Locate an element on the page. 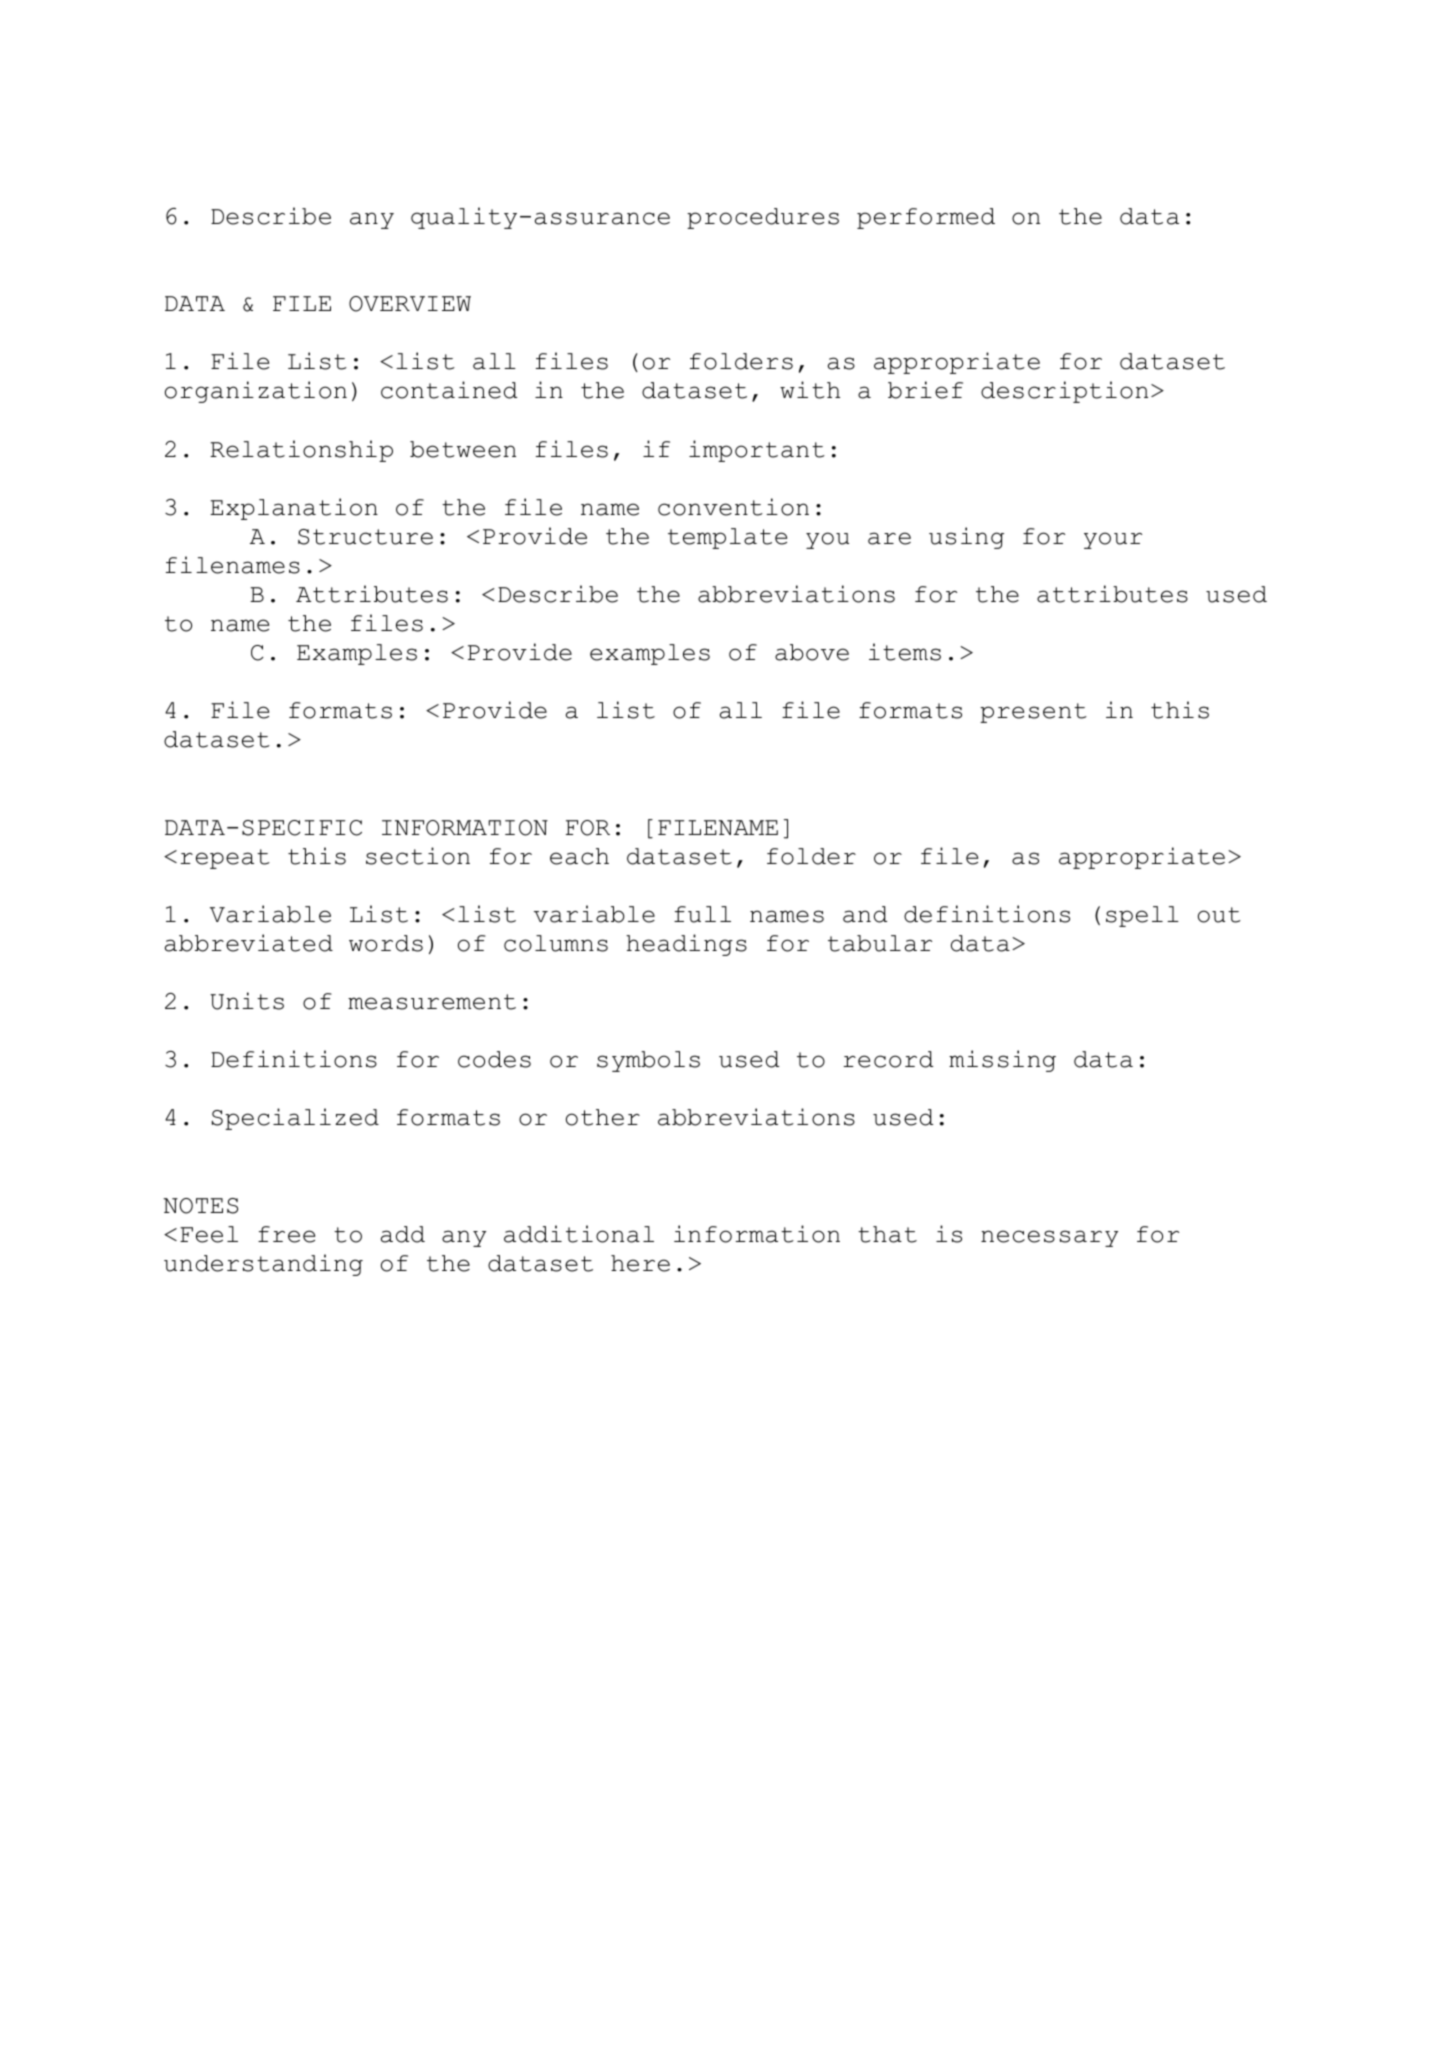 This page has height=2059, width=1455. procedures is located at coordinates (763, 218).
